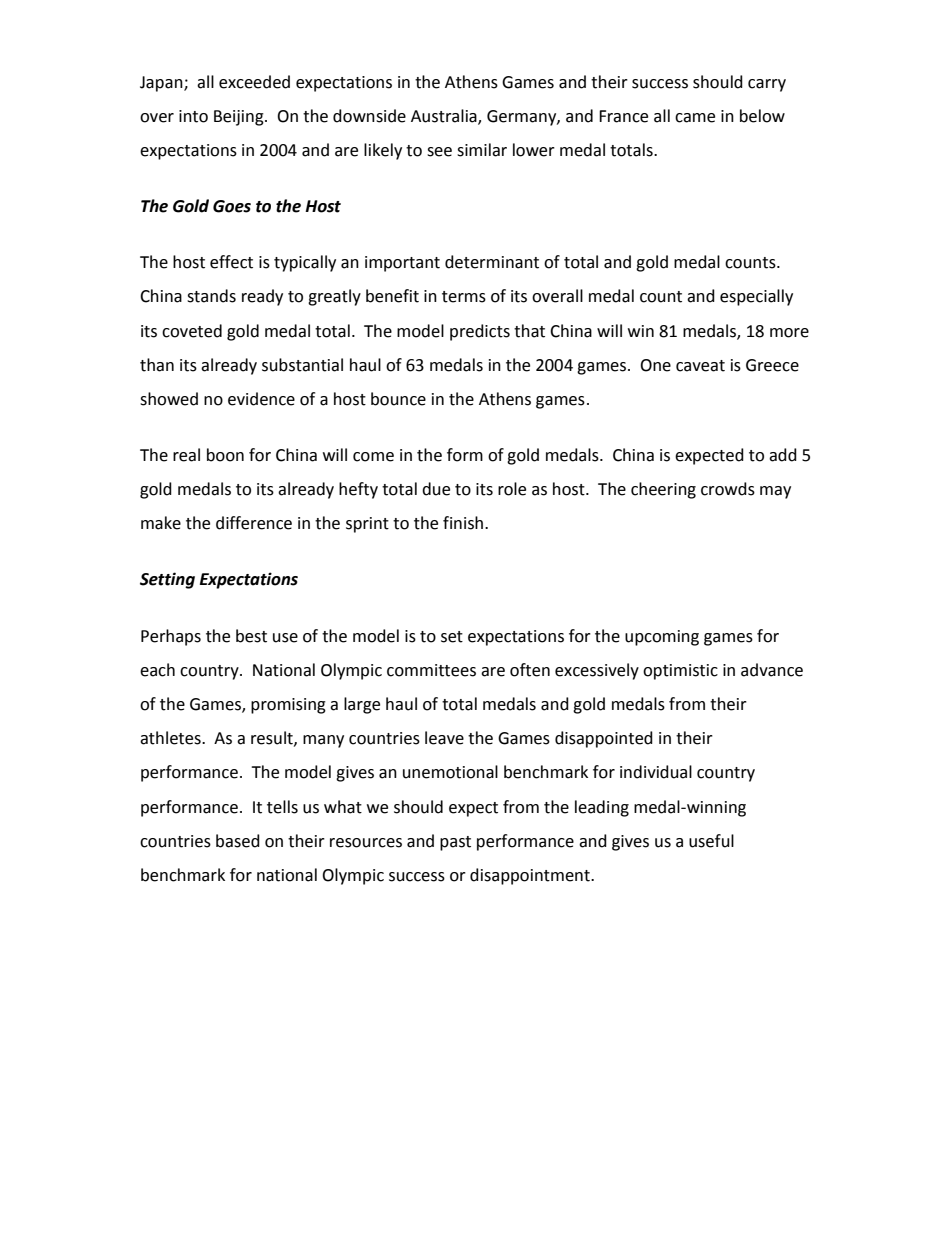 The image size is (952, 1233). Describe the element at coordinates (445, 117) in the page. I see `Australia` at that location.
